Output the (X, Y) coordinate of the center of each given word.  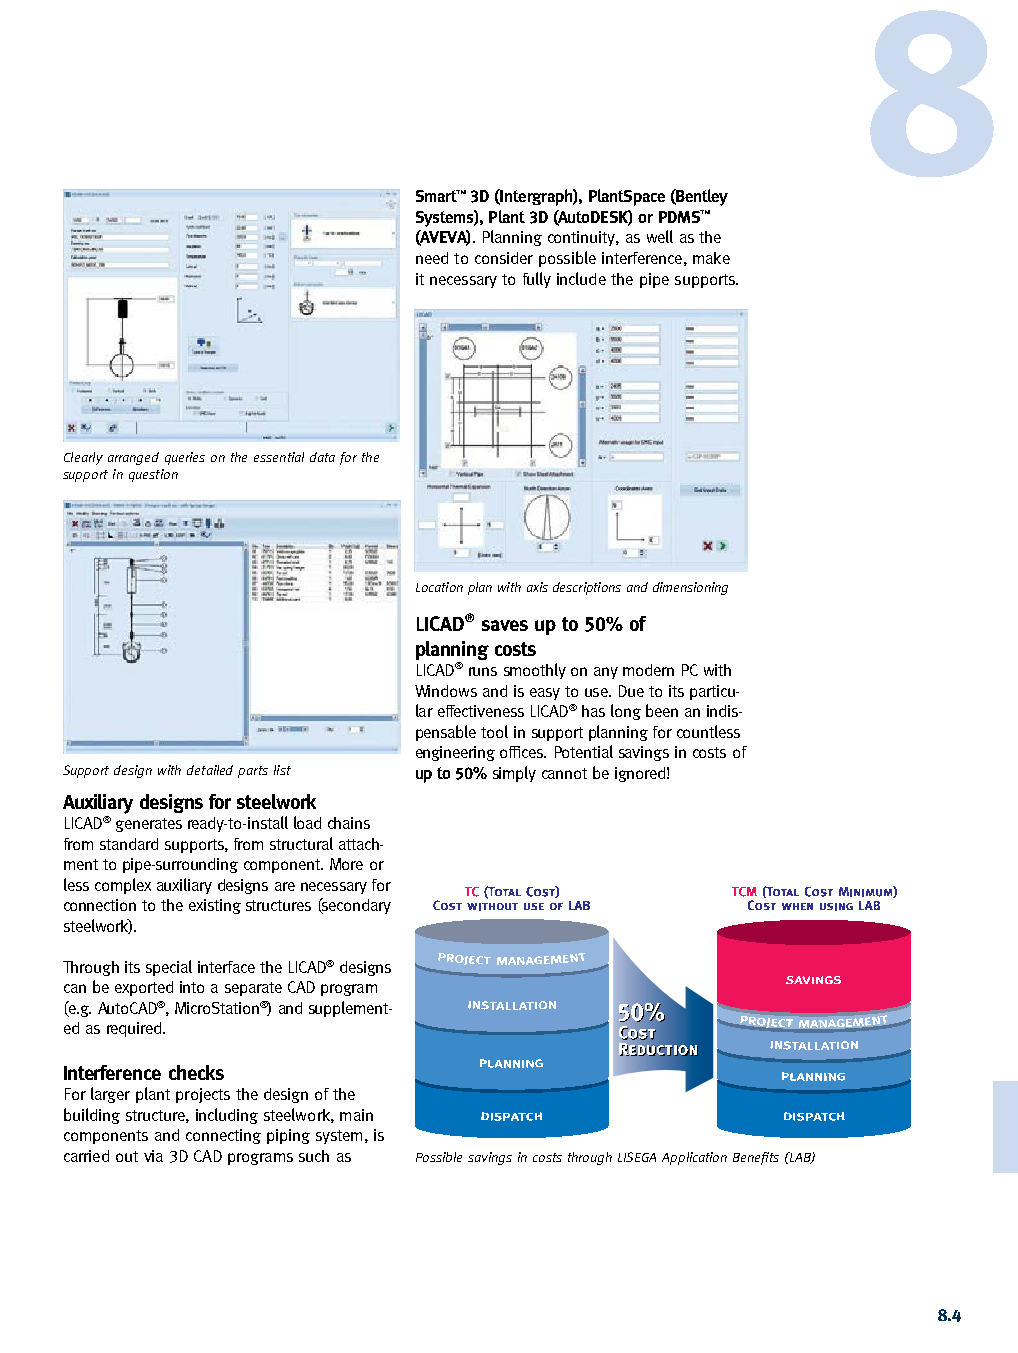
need (432, 258)
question (153, 475)
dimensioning (690, 588)
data (322, 457)
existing (215, 906)
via (153, 1156)
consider (504, 258)
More (346, 864)
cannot (564, 773)
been (662, 710)
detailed (210, 770)
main (356, 1115)
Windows (446, 691)
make (711, 258)
